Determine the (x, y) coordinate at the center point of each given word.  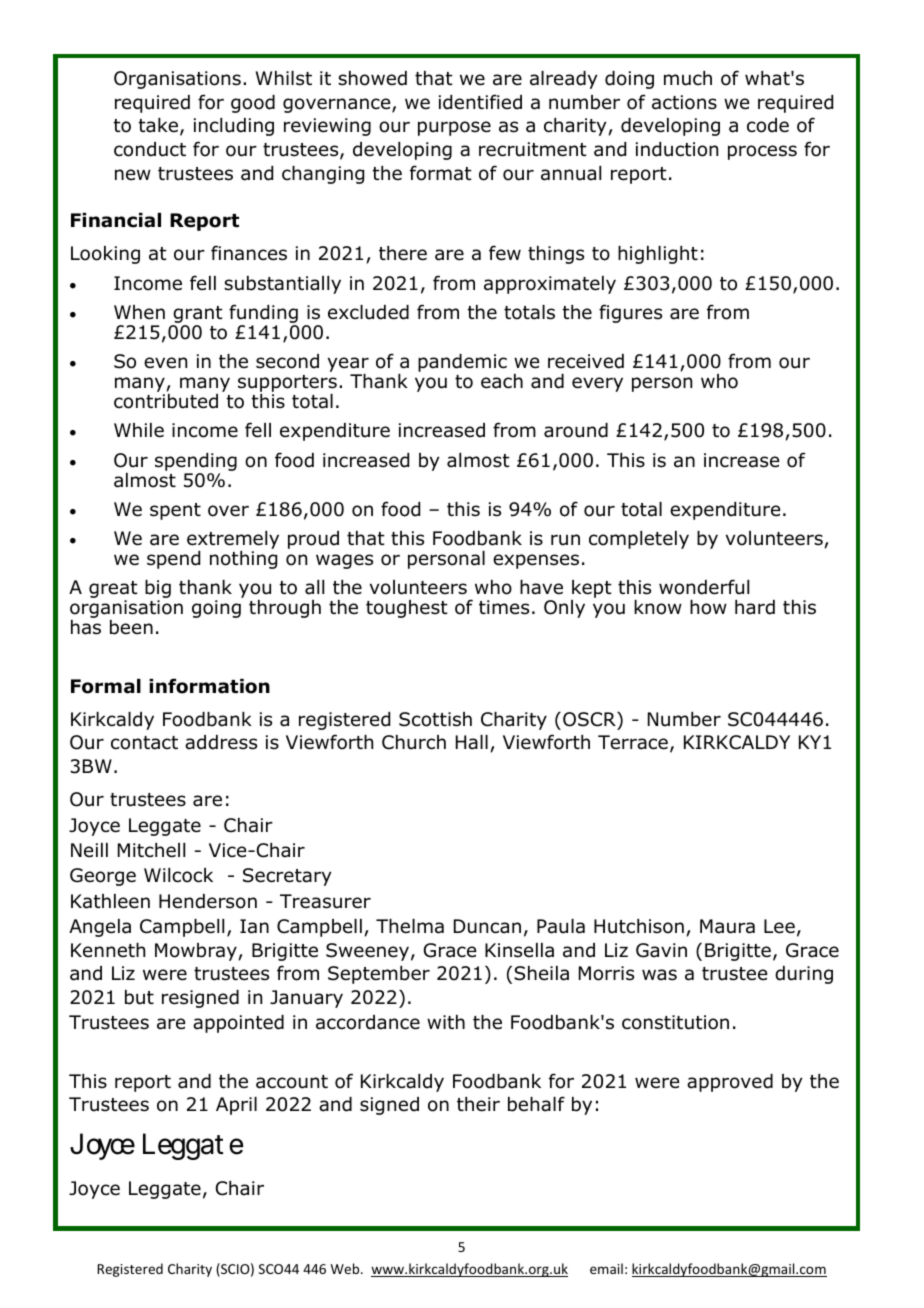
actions (684, 102)
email (606, 1268)
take (158, 125)
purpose (454, 128)
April (236, 1106)
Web (346, 1268)
